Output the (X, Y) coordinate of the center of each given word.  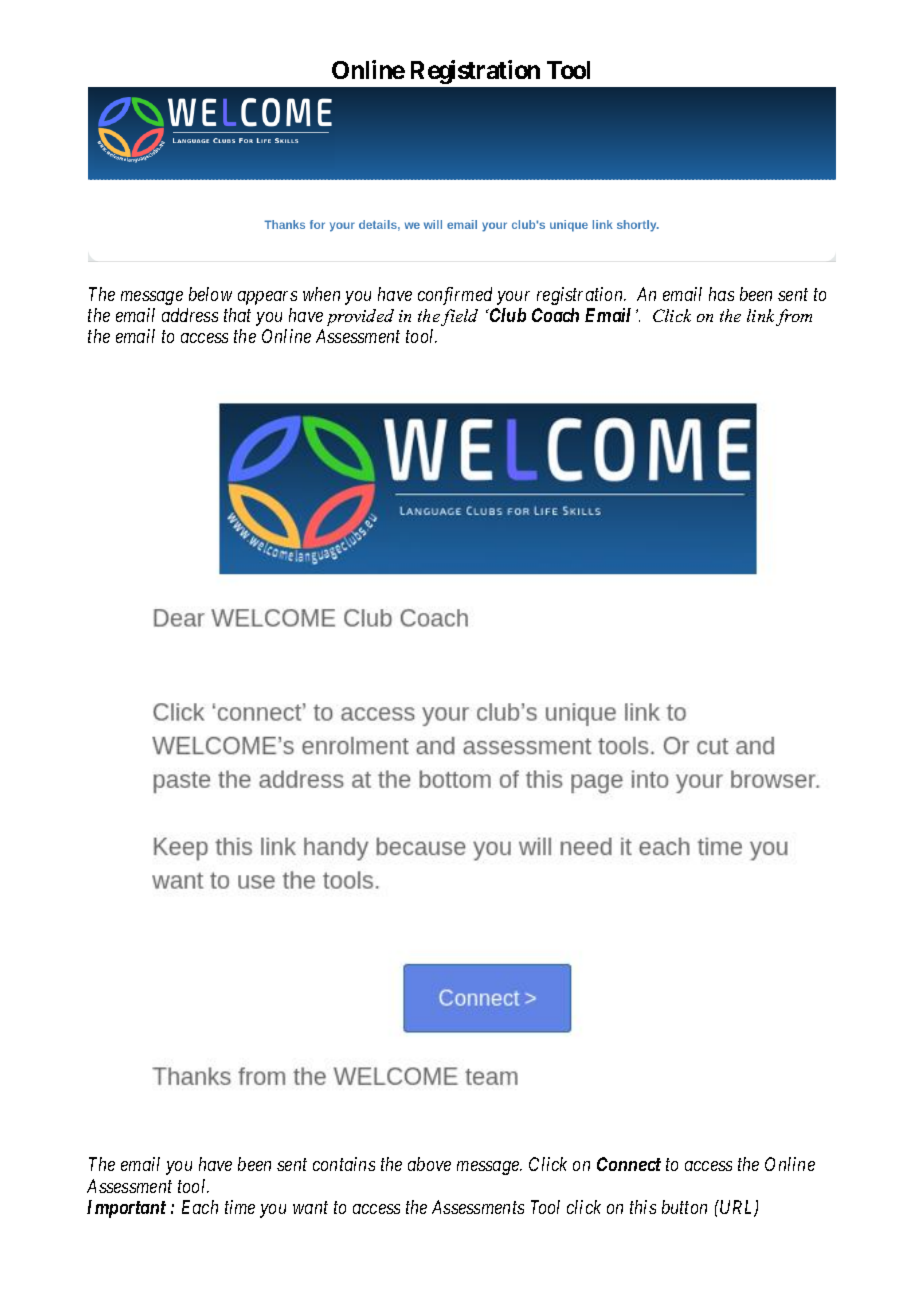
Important (126, 1209)
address (190, 315)
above (429, 1164)
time (240, 1207)
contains (344, 1164)
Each (200, 1207)
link (760, 315)
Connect (629, 1164)
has (721, 294)
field (459, 317)
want (310, 1208)
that (237, 315)
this (643, 1207)
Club (506, 315)
